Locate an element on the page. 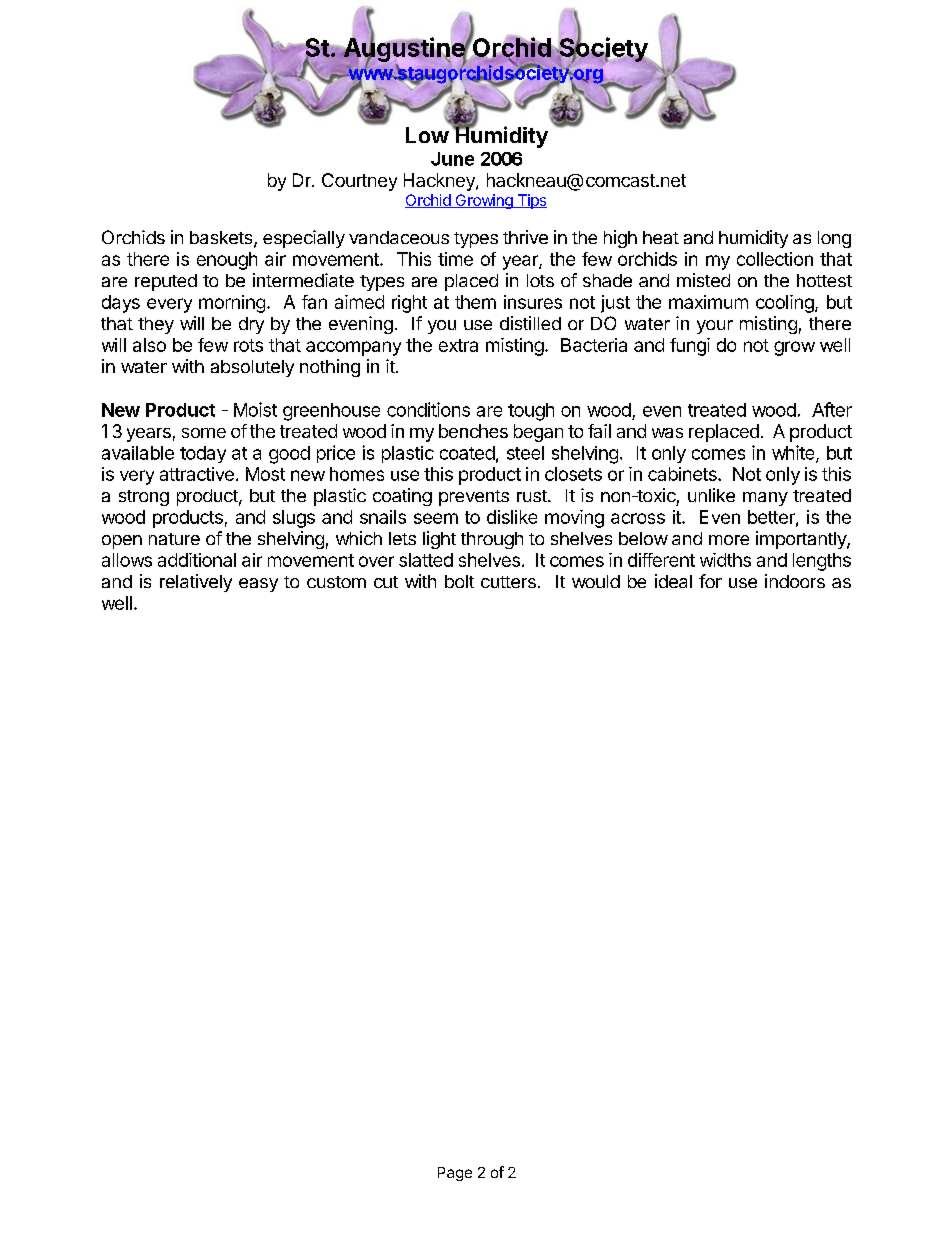 This image has width=952, height=1233. collection is located at coordinates (775, 259).
